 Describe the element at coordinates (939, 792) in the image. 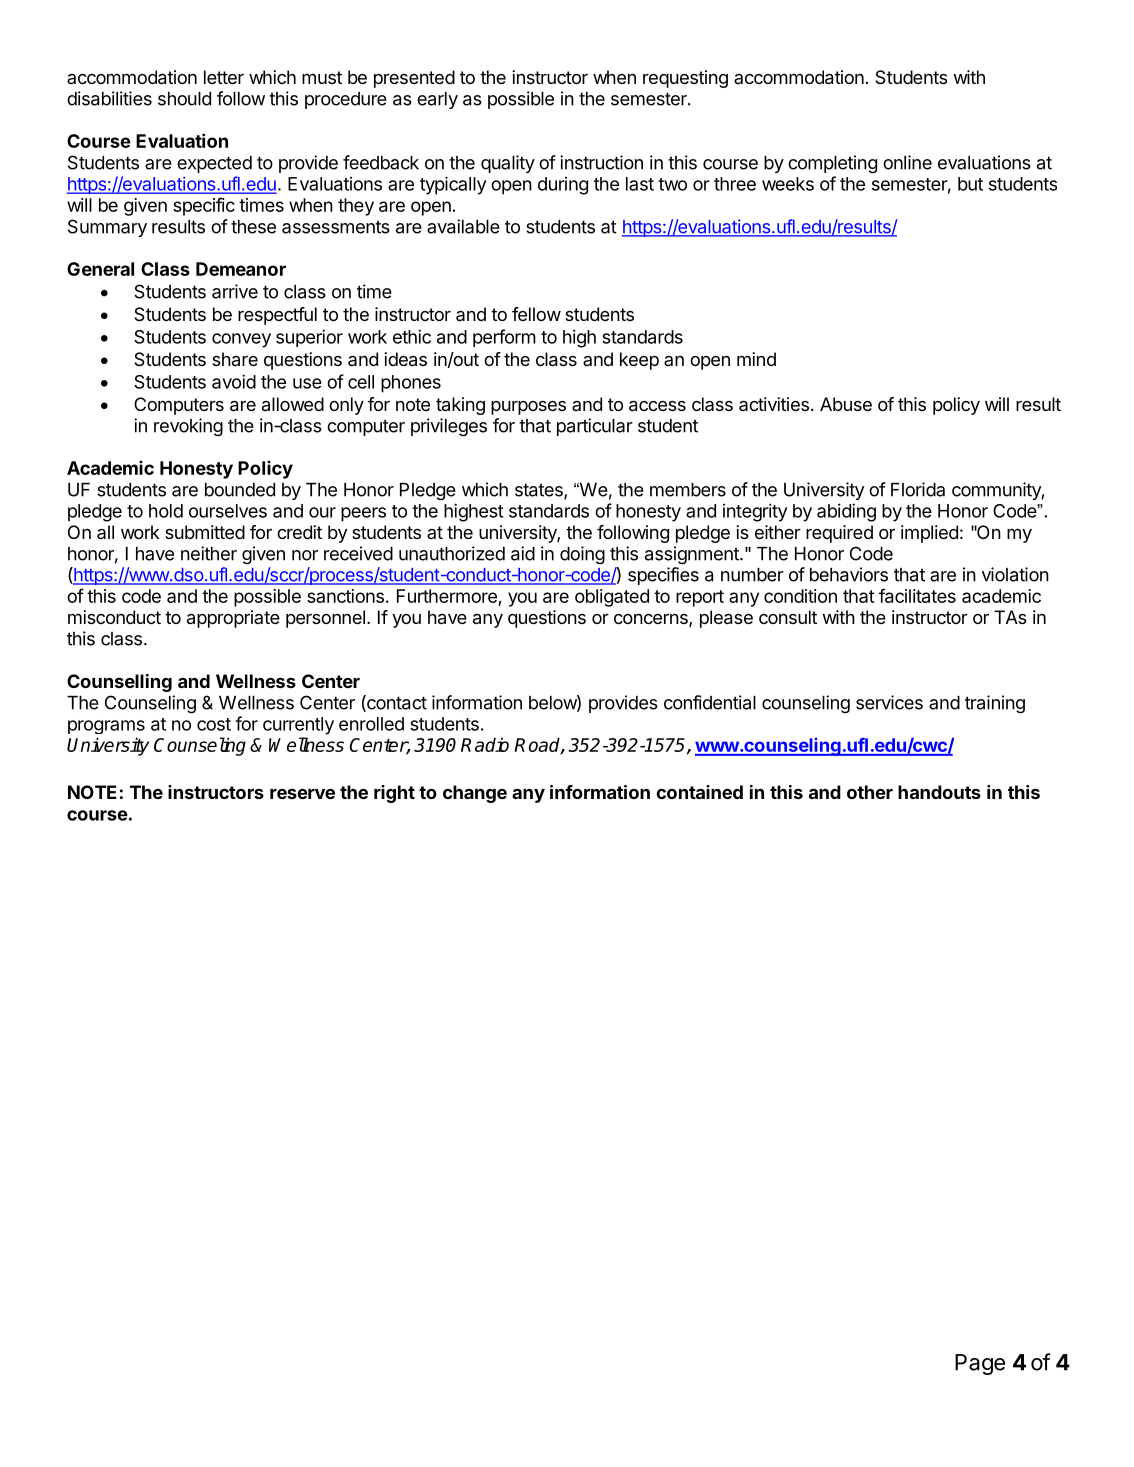

I see `handouts` at that location.
